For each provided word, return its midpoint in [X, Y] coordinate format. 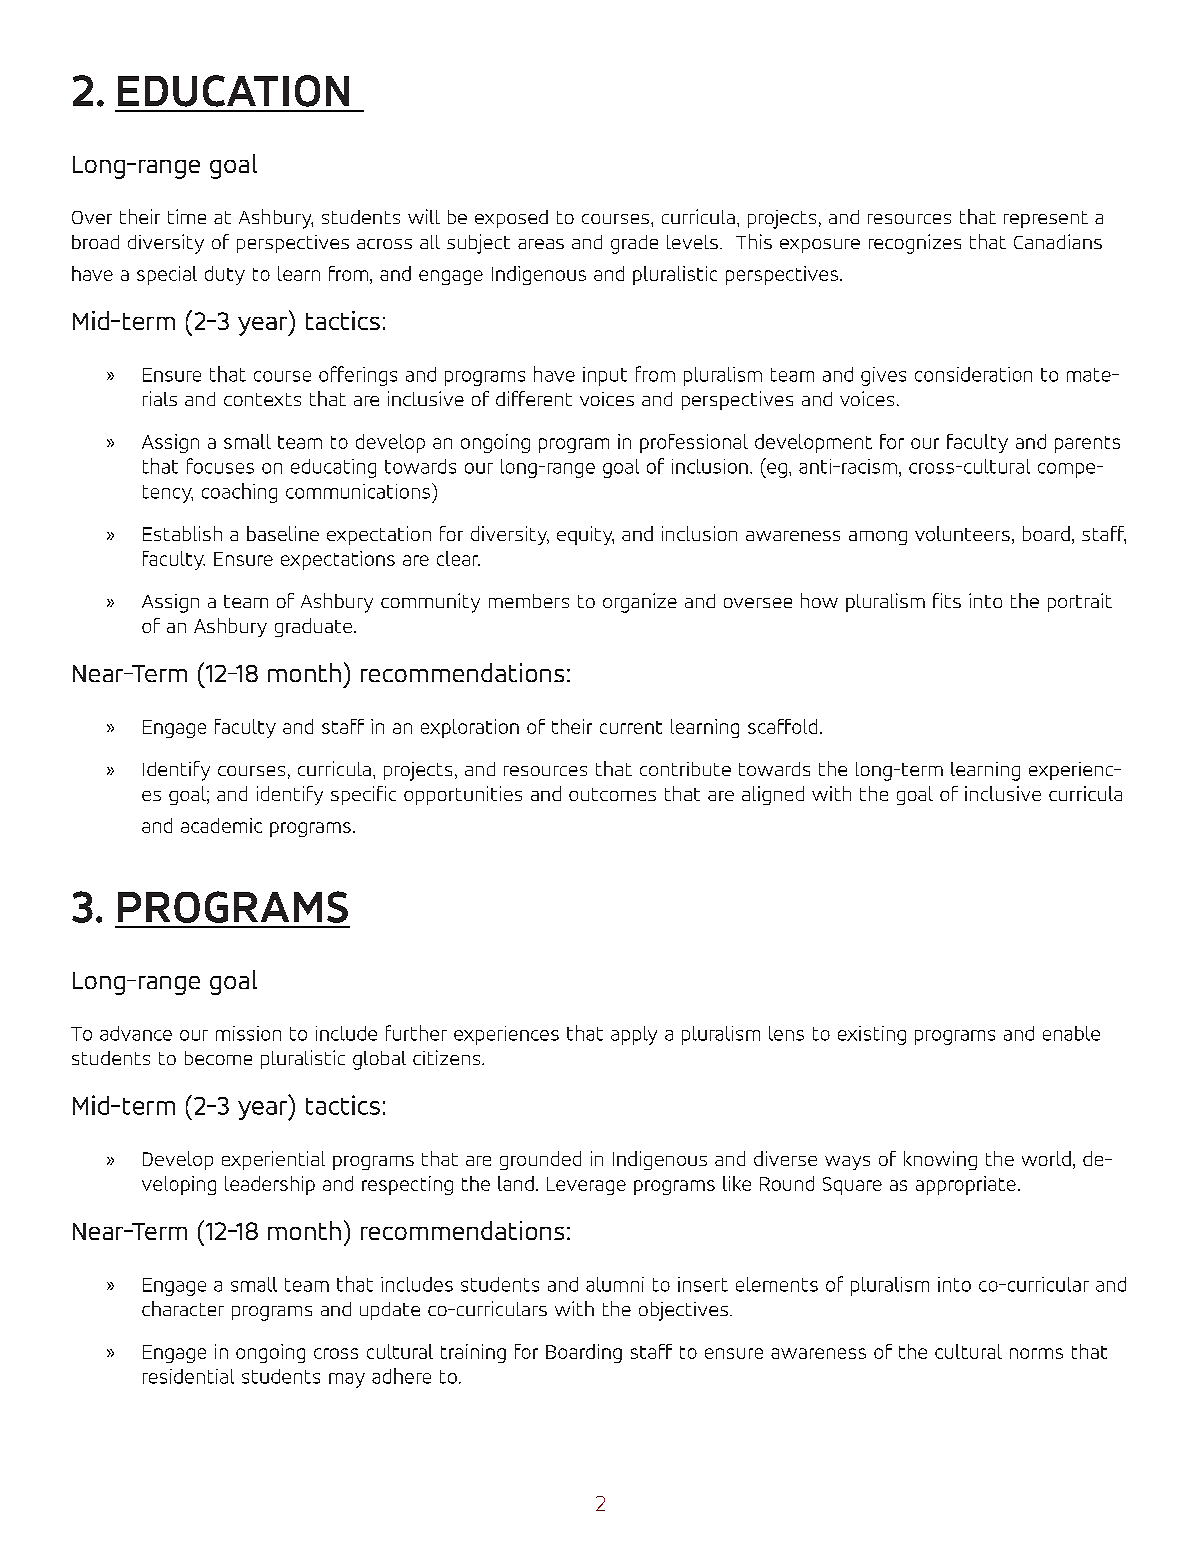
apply [634, 1035]
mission [248, 1033]
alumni [615, 1284]
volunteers [962, 533]
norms [1036, 1353]
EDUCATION [233, 91]
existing [872, 1035]
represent [1046, 219]
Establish [182, 533]
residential [188, 1376]
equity [585, 535]
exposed [511, 219]
